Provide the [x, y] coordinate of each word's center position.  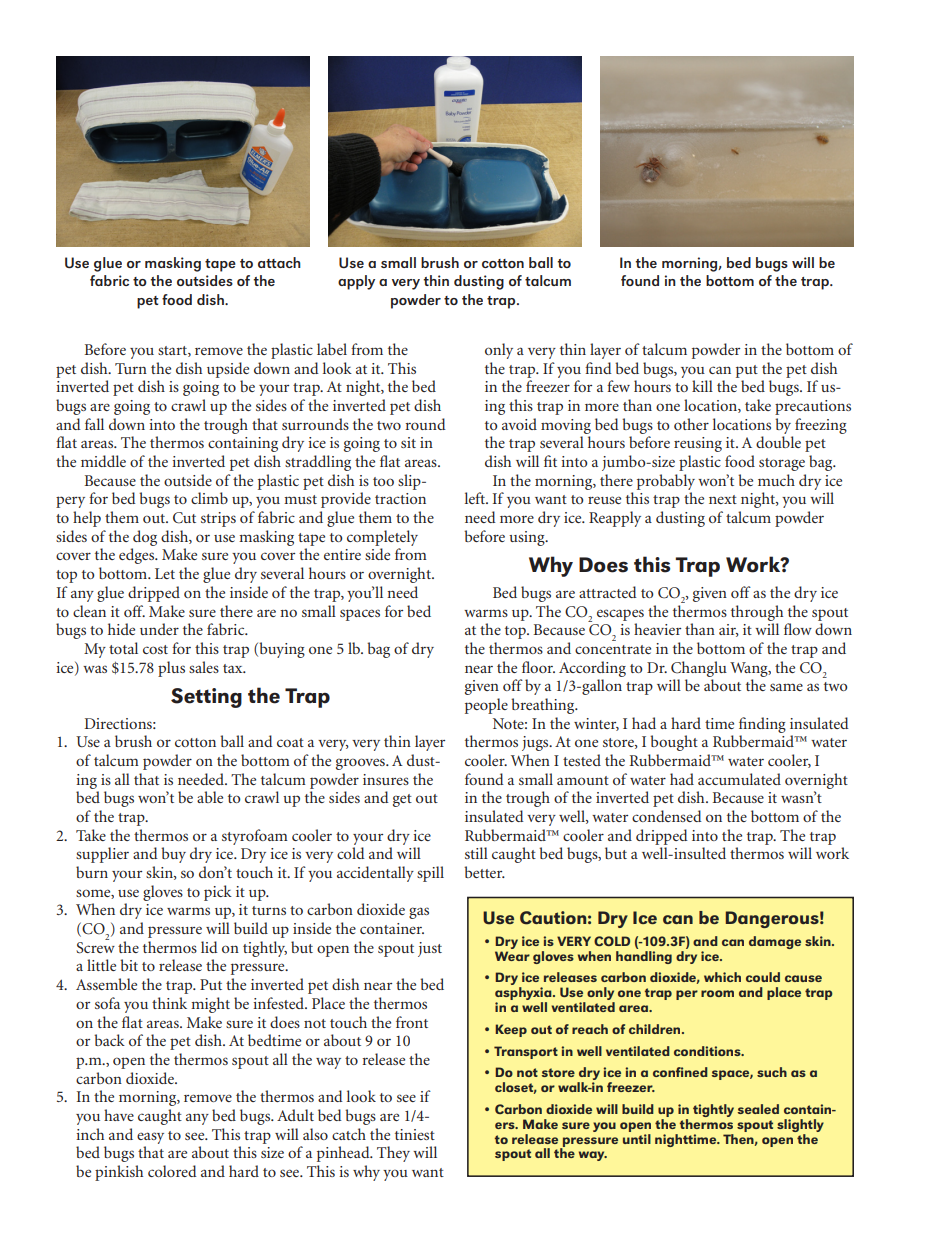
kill [702, 386]
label [332, 349]
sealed [758, 1109]
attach [279, 262]
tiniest [415, 1134]
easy [150, 1138]
